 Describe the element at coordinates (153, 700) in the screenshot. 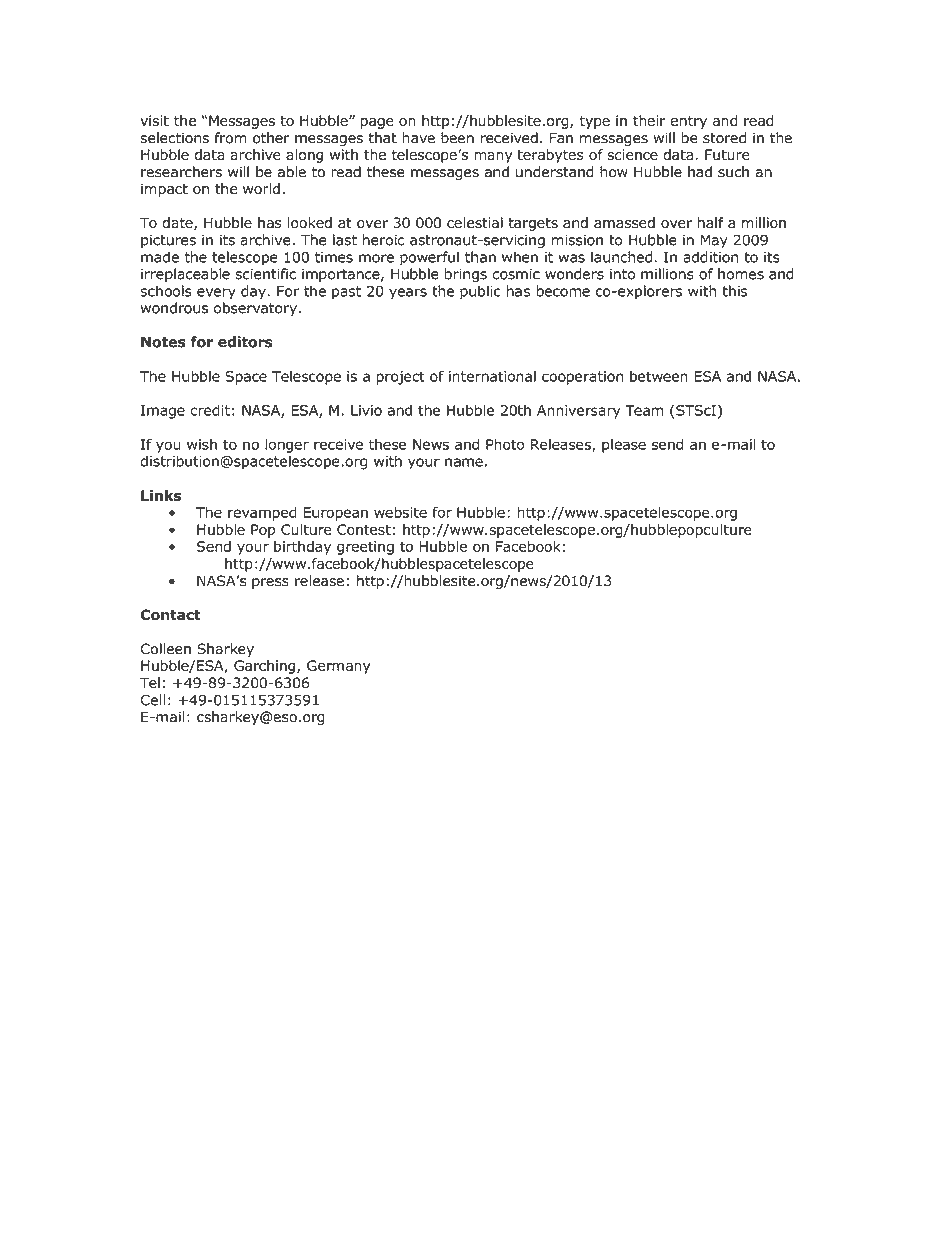

I see `Cell` at that location.
